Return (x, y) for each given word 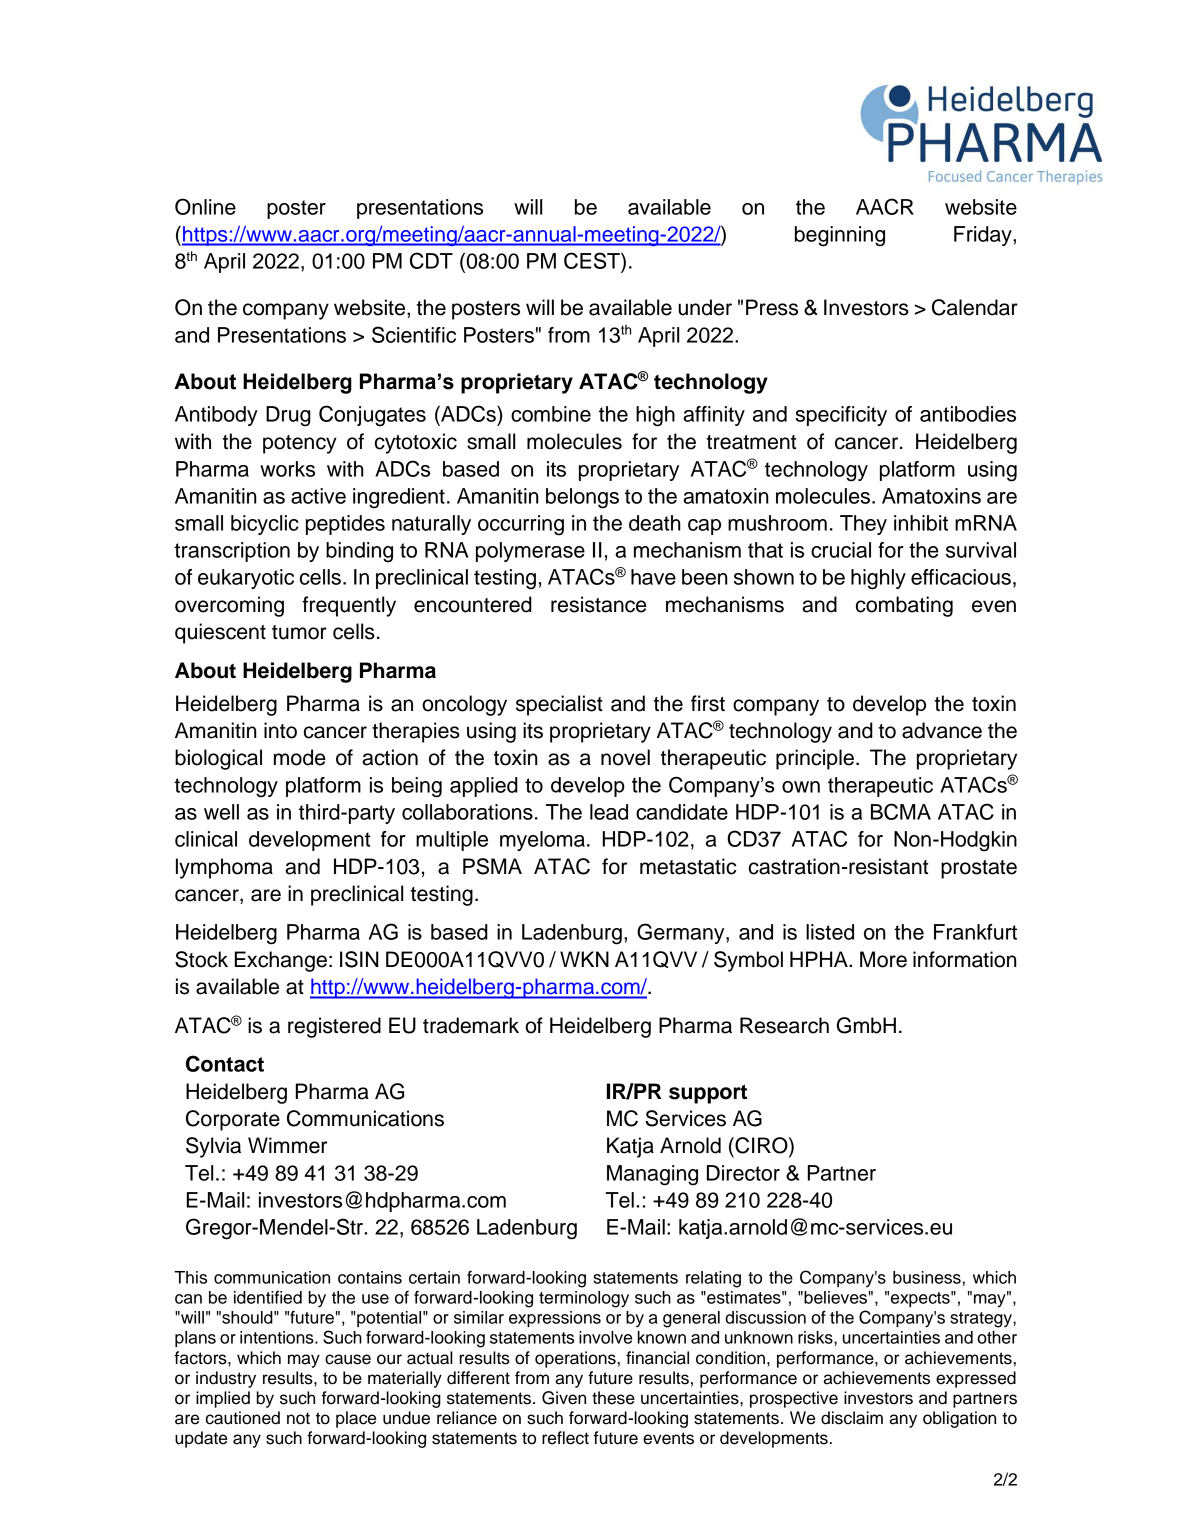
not (298, 1418)
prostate (979, 869)
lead (609, 812)
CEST (593, 260)
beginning (840, 236)
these (613, 1398)
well (221, 812)
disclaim (852, 1418)
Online (205, 206)
